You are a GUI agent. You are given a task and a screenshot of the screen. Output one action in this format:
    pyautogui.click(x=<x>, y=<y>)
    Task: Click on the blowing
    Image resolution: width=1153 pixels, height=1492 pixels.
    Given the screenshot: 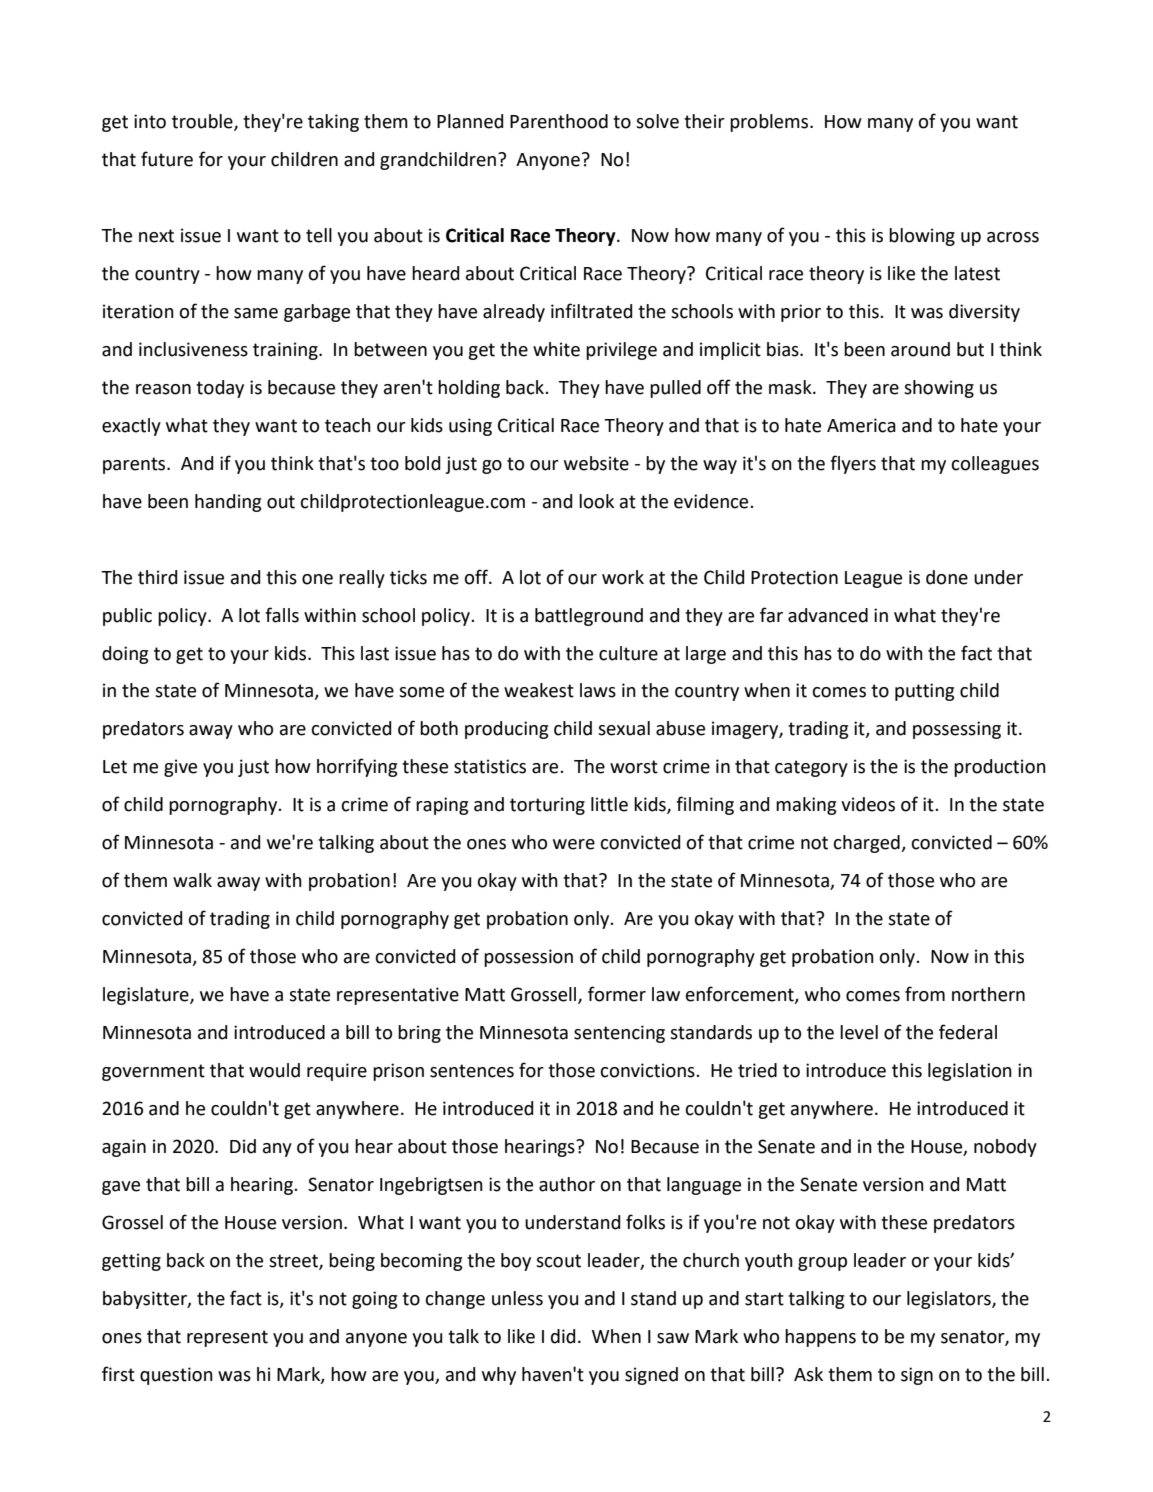 What is the action you would take?
    pyautogui.click(x=922, y=237)
